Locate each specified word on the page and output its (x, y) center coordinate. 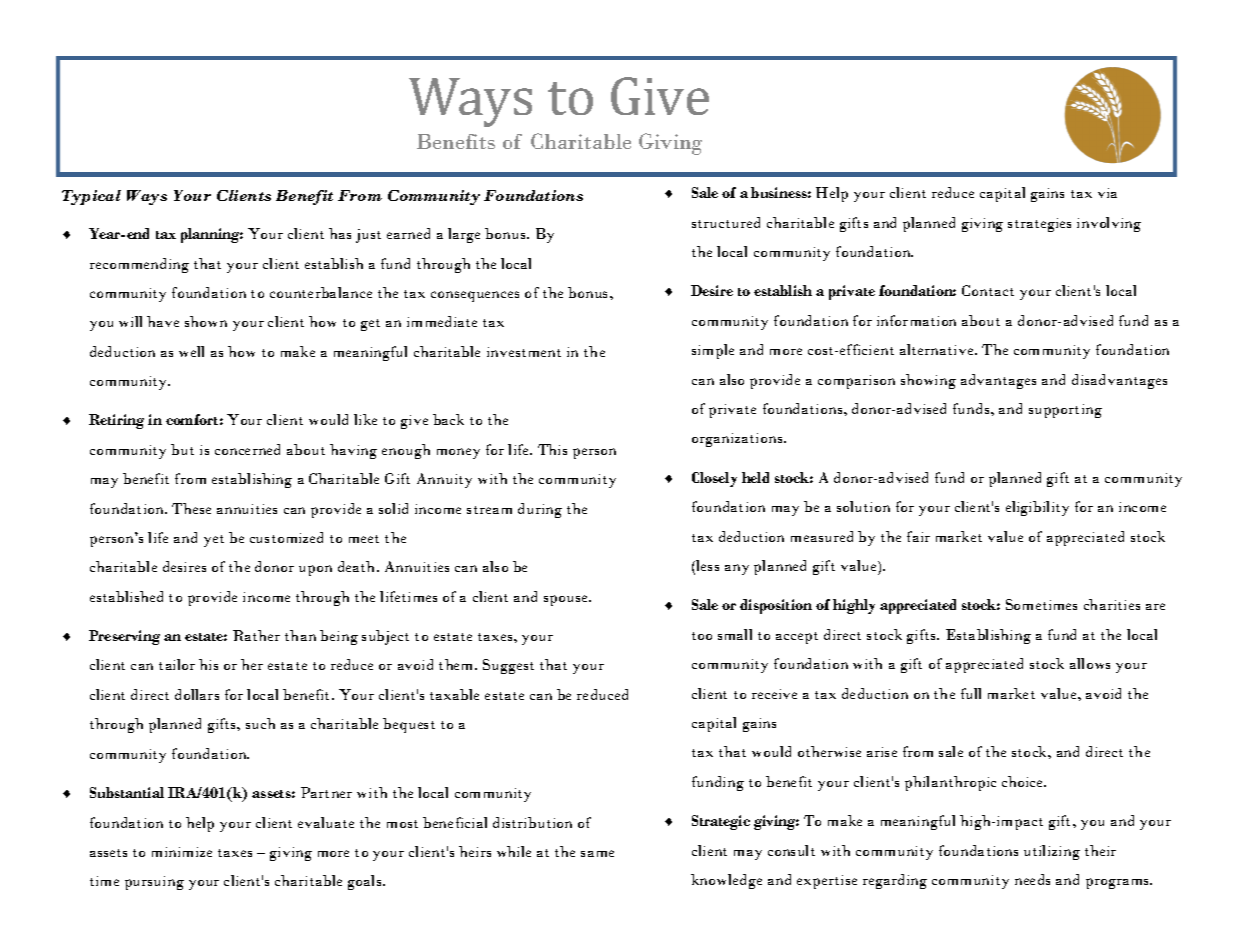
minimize (182, 852)
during (540, 510)
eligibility (1037, 508)
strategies (1039, 225)
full (971, 693)
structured (726, 222)
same (597, 853)
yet (214, 541)
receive (774, 694)
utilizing (1052, 852)
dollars (197, 694)
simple (713, 351)
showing (928, 381)
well (191, 351)
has (340, 233)
